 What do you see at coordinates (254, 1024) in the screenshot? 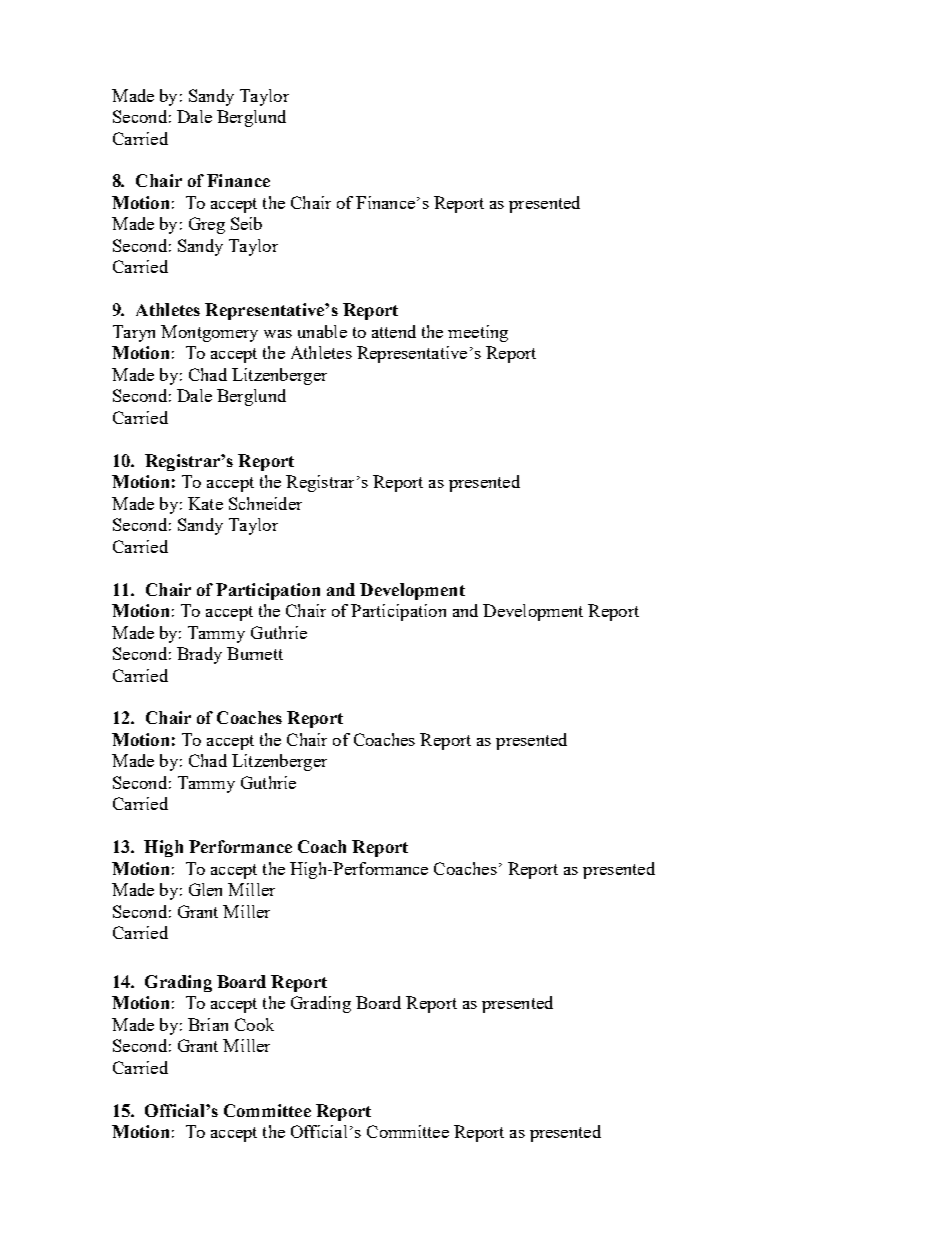
I see `Cook` at bounding box center [254, 1024].
